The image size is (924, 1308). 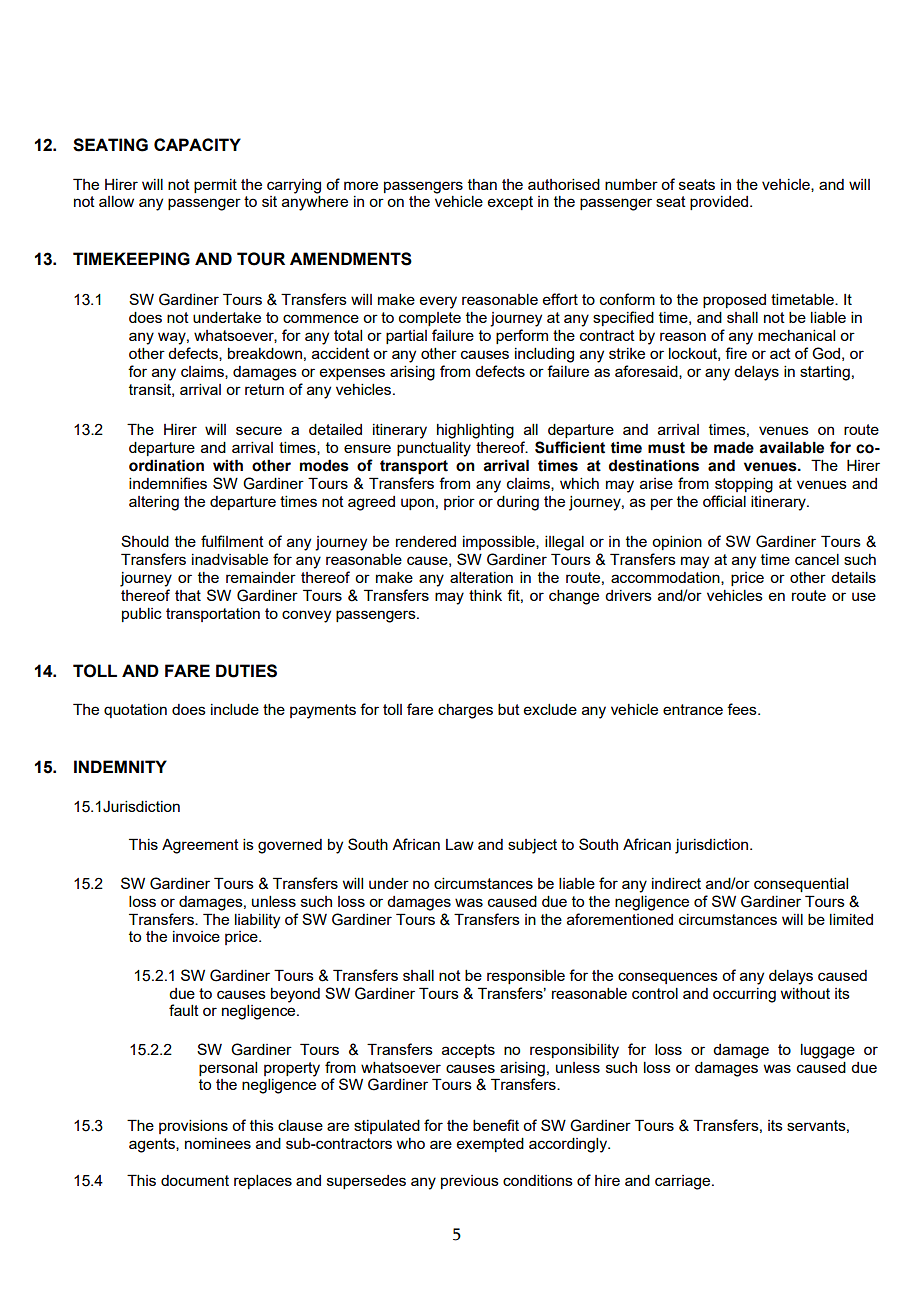 What do you see at coordinates (743, 709) in the screenshot?
I see `fees` at bounding box center [743, 709].
